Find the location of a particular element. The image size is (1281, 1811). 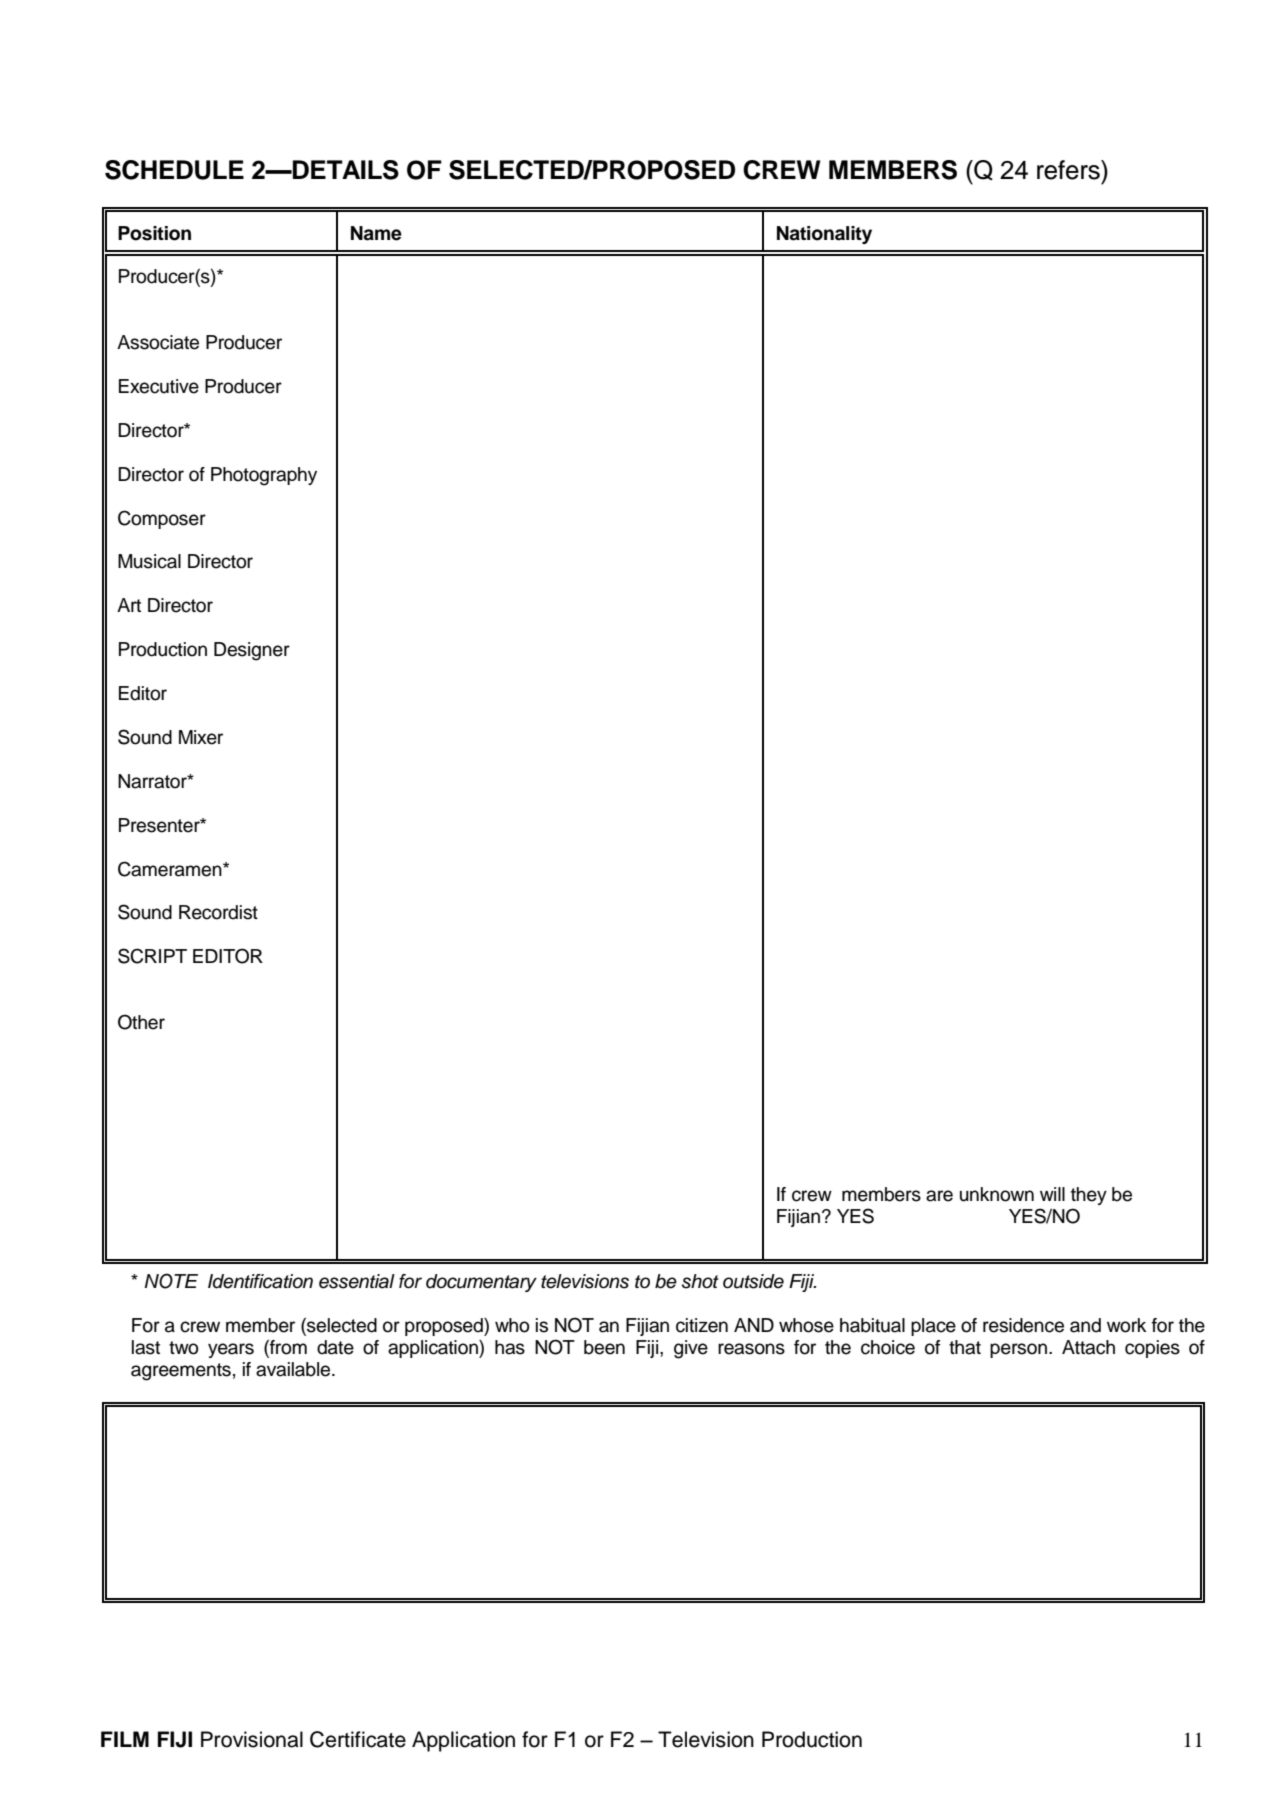

refers is located at coordinates (1069, 170).
